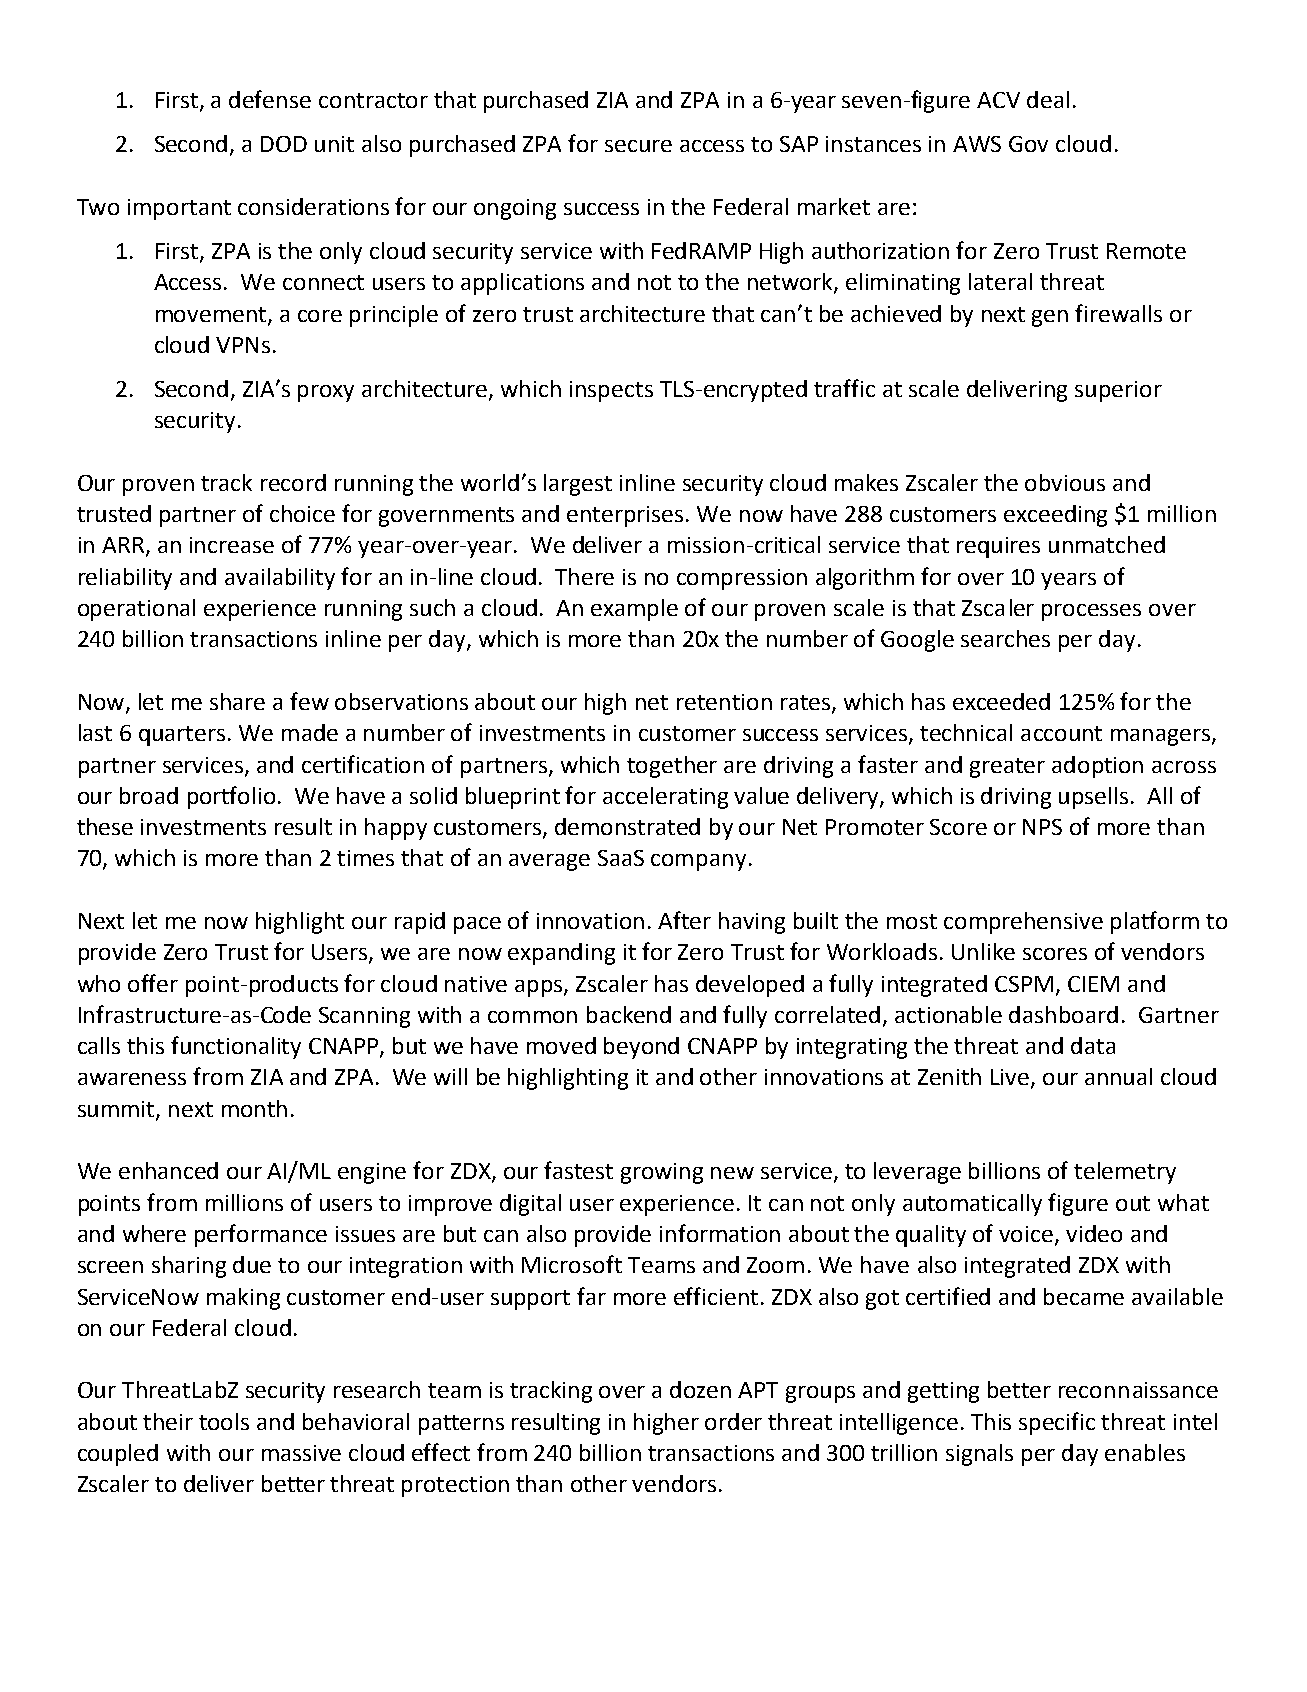 This screenshot has width=1307, height=1692. I want to click on deal, so click(1048, 99).
